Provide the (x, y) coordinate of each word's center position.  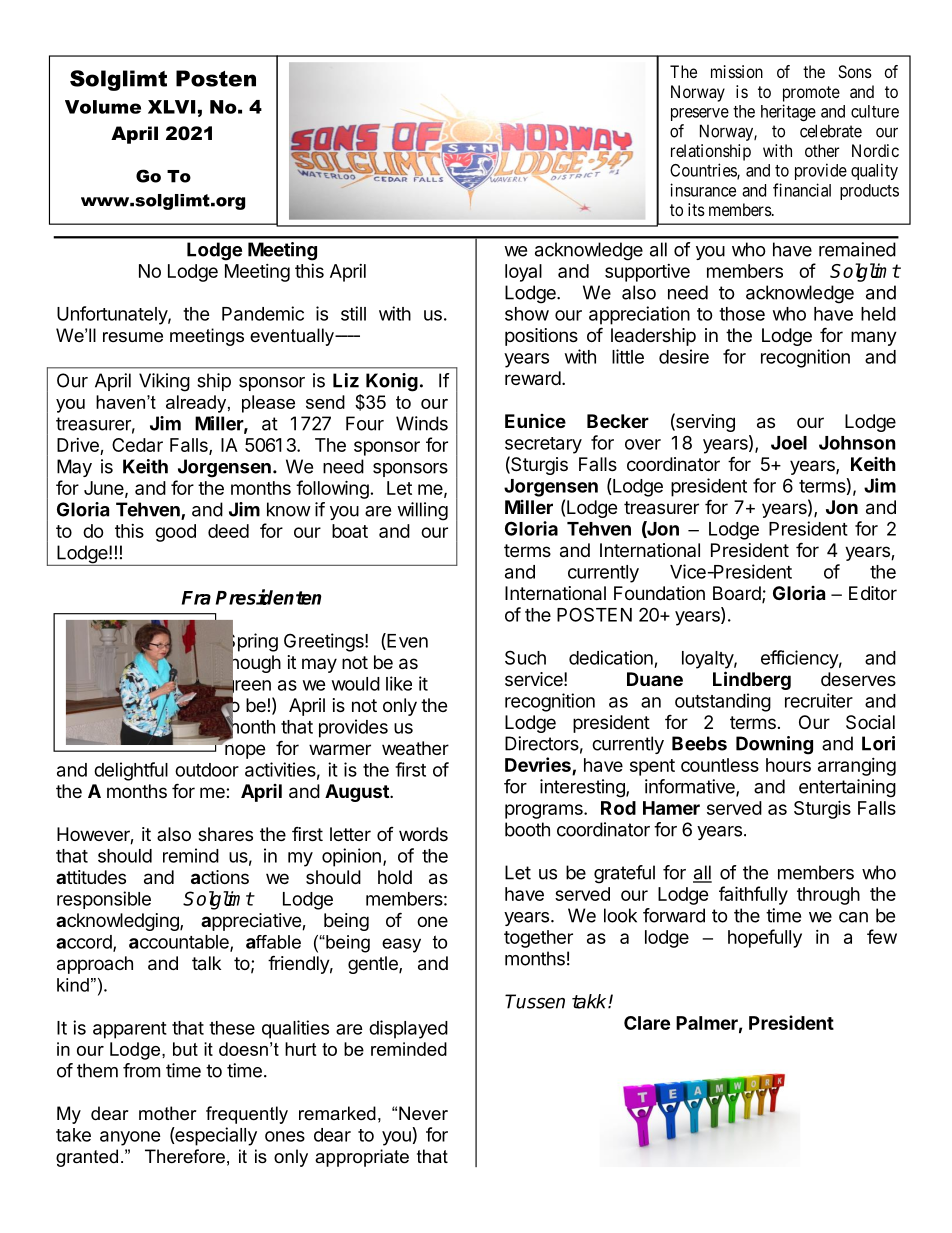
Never (423, 1113)
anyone (130, 1138)
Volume (103, 107)
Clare (647, 1023)
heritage (788, 112)
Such (525, 657)
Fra (196, 598)
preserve (700, 114)
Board (738, 594)
